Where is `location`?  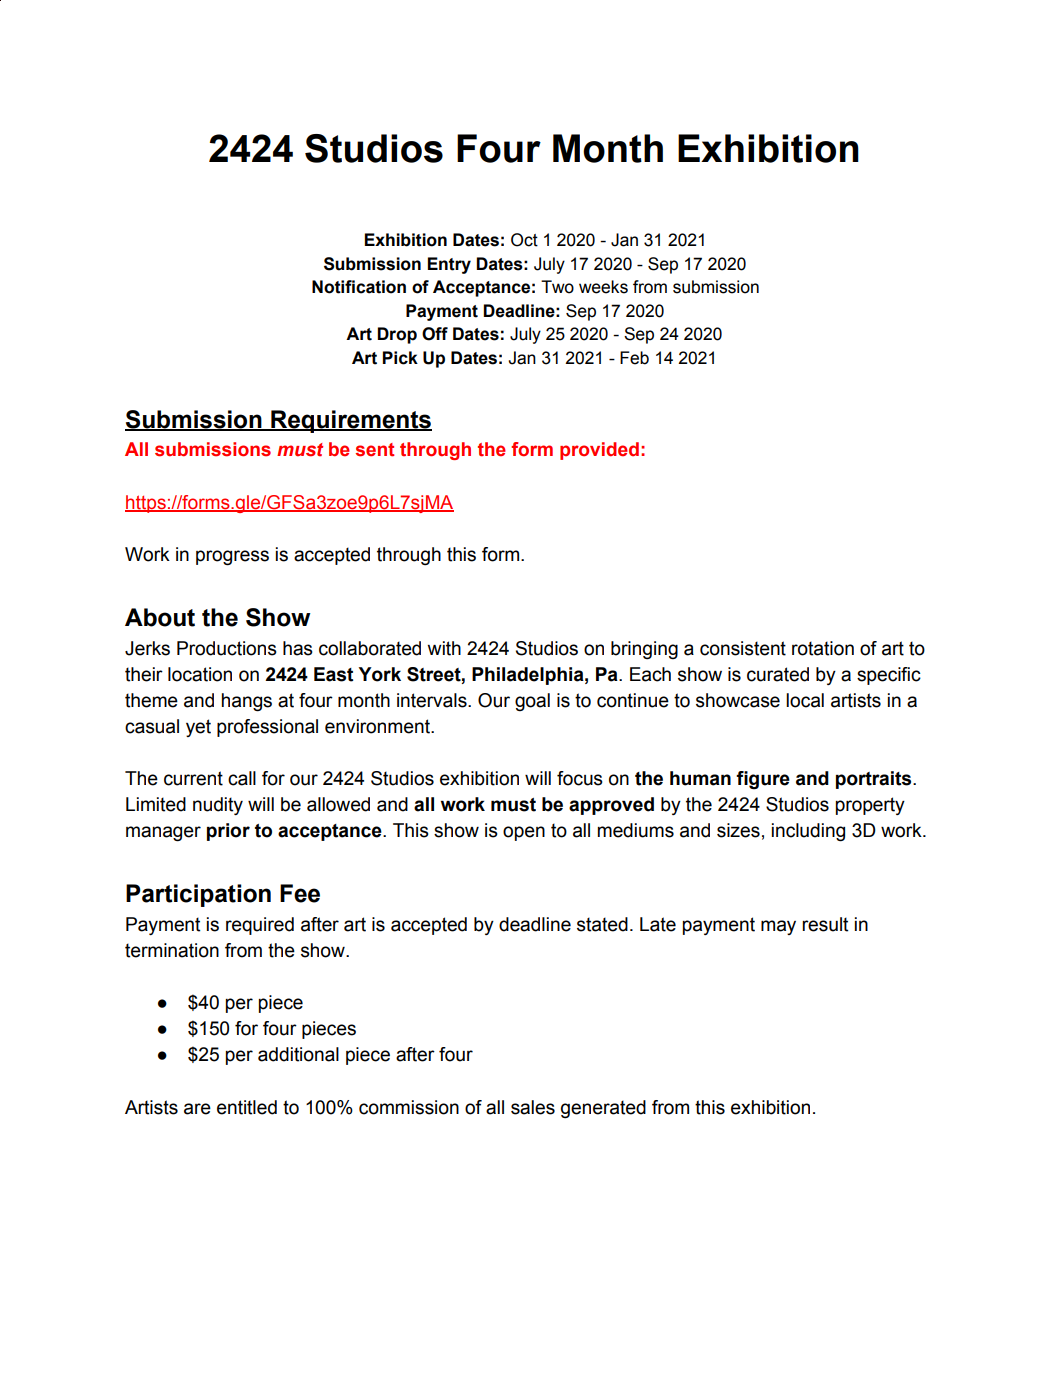
location is located at coordinates (200, 674).
